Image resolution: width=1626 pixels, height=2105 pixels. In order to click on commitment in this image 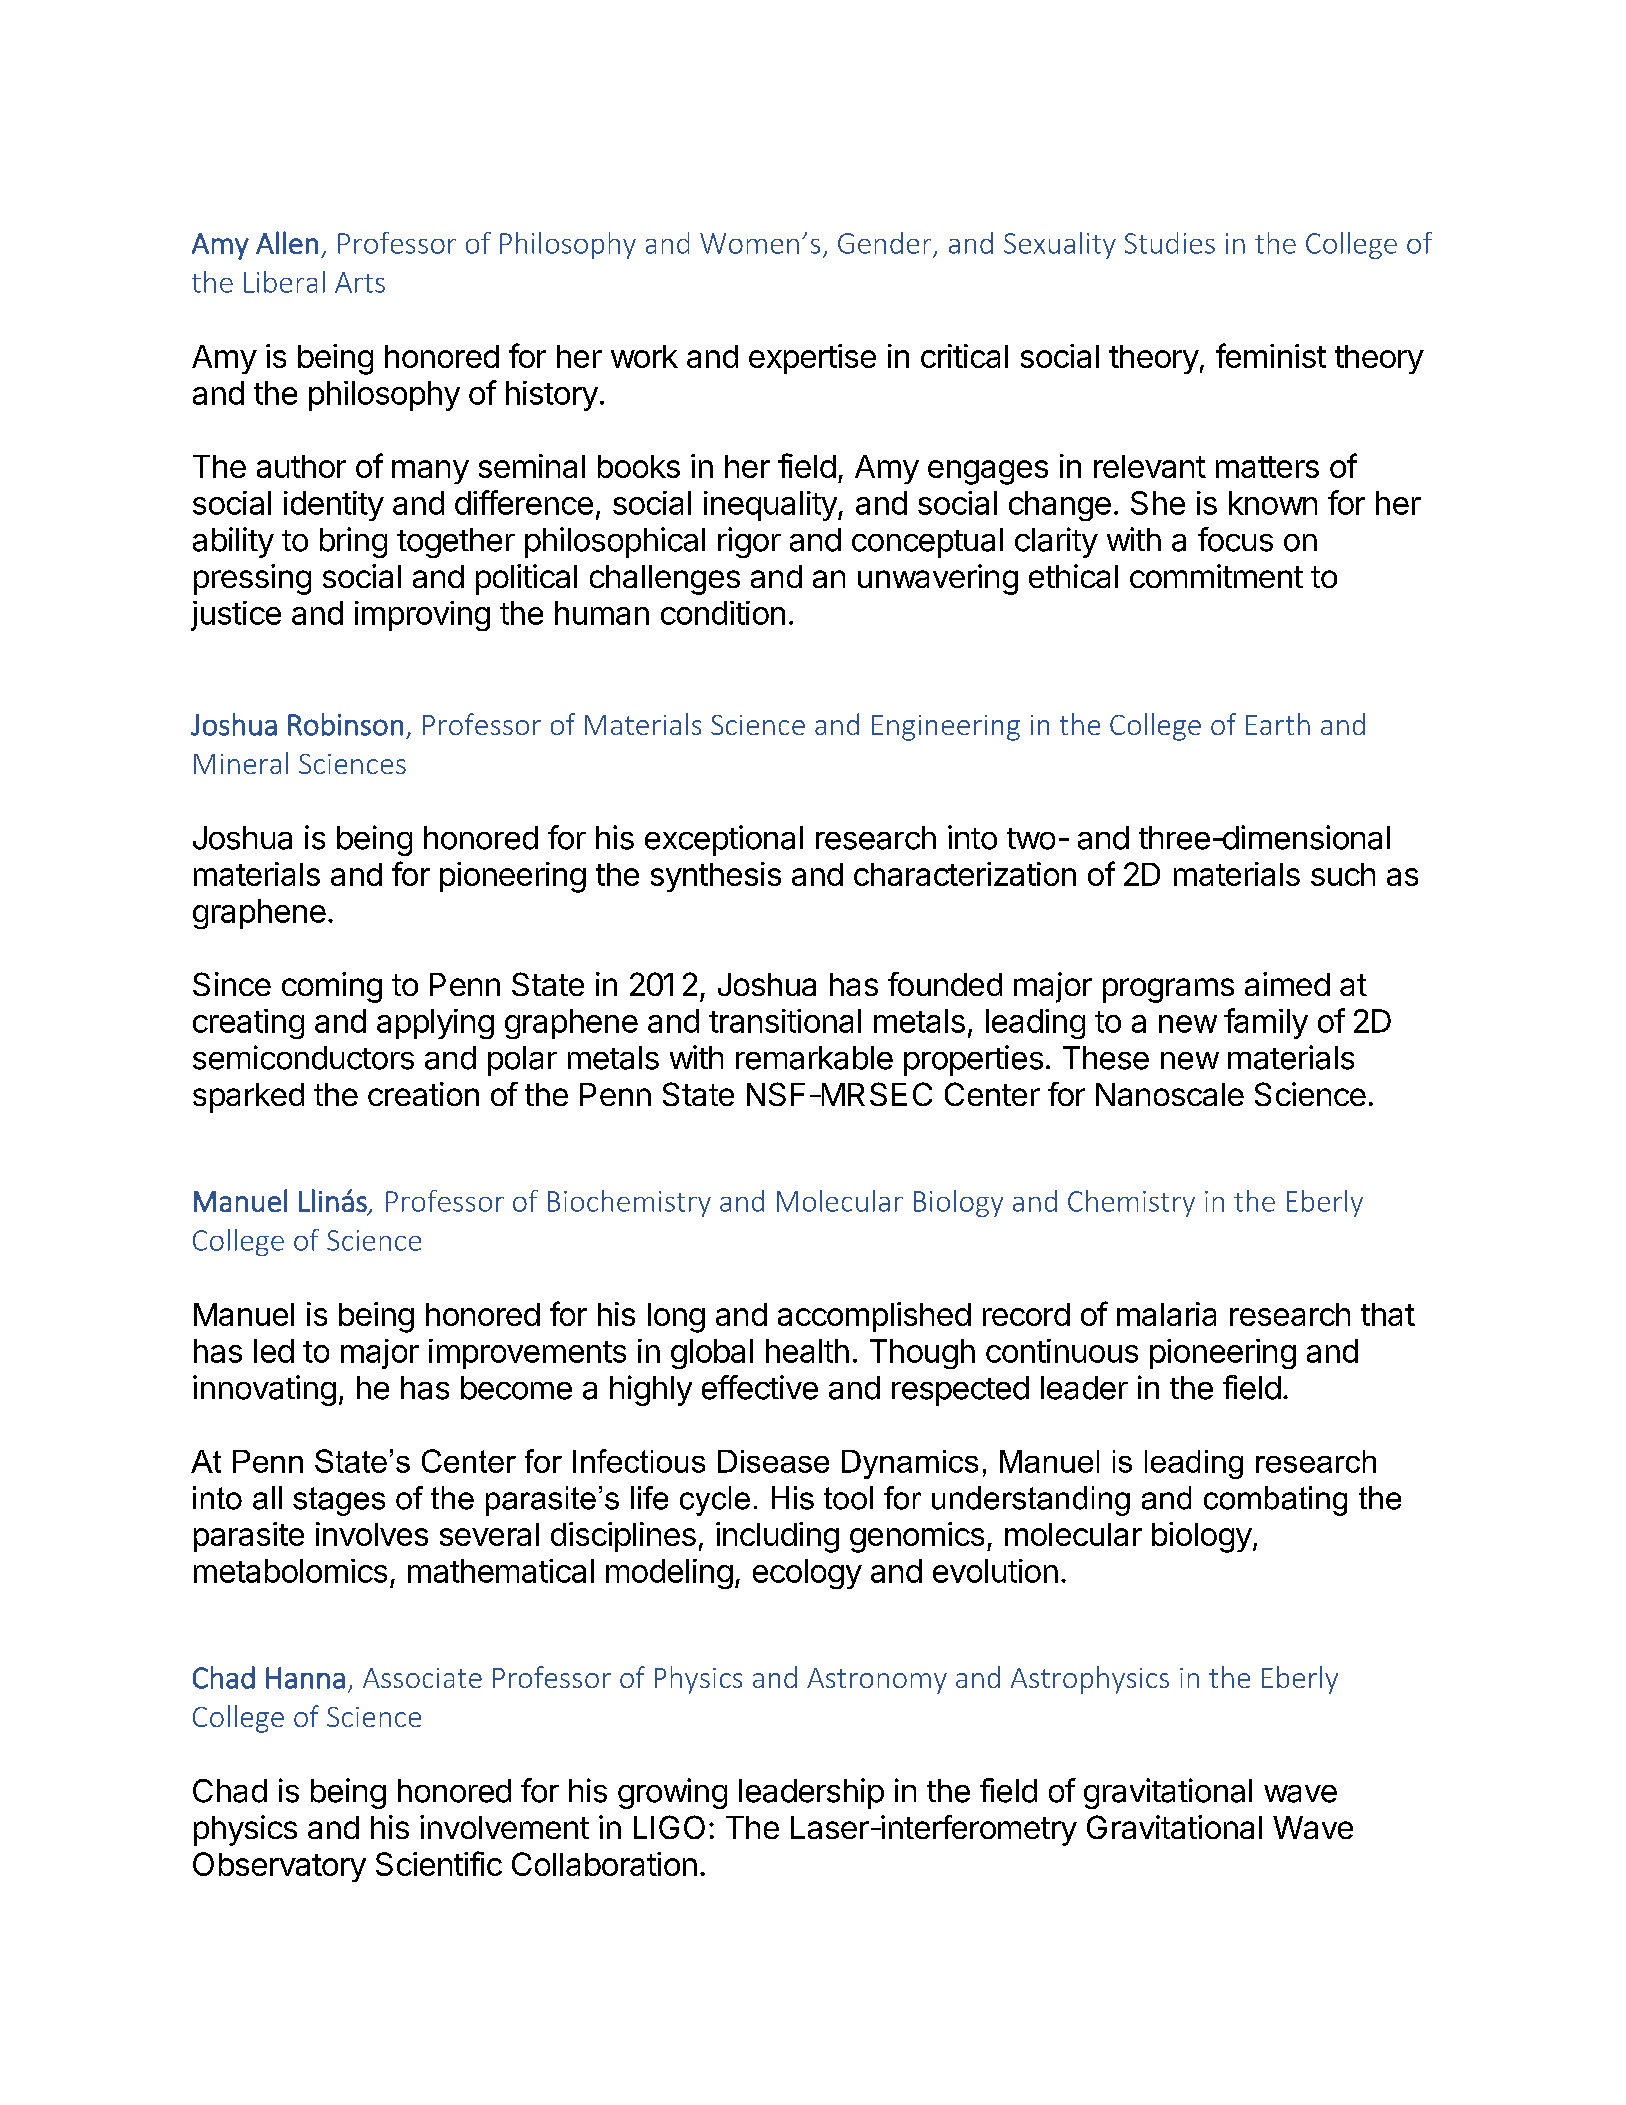, I will do `click(1216, 576)`.
